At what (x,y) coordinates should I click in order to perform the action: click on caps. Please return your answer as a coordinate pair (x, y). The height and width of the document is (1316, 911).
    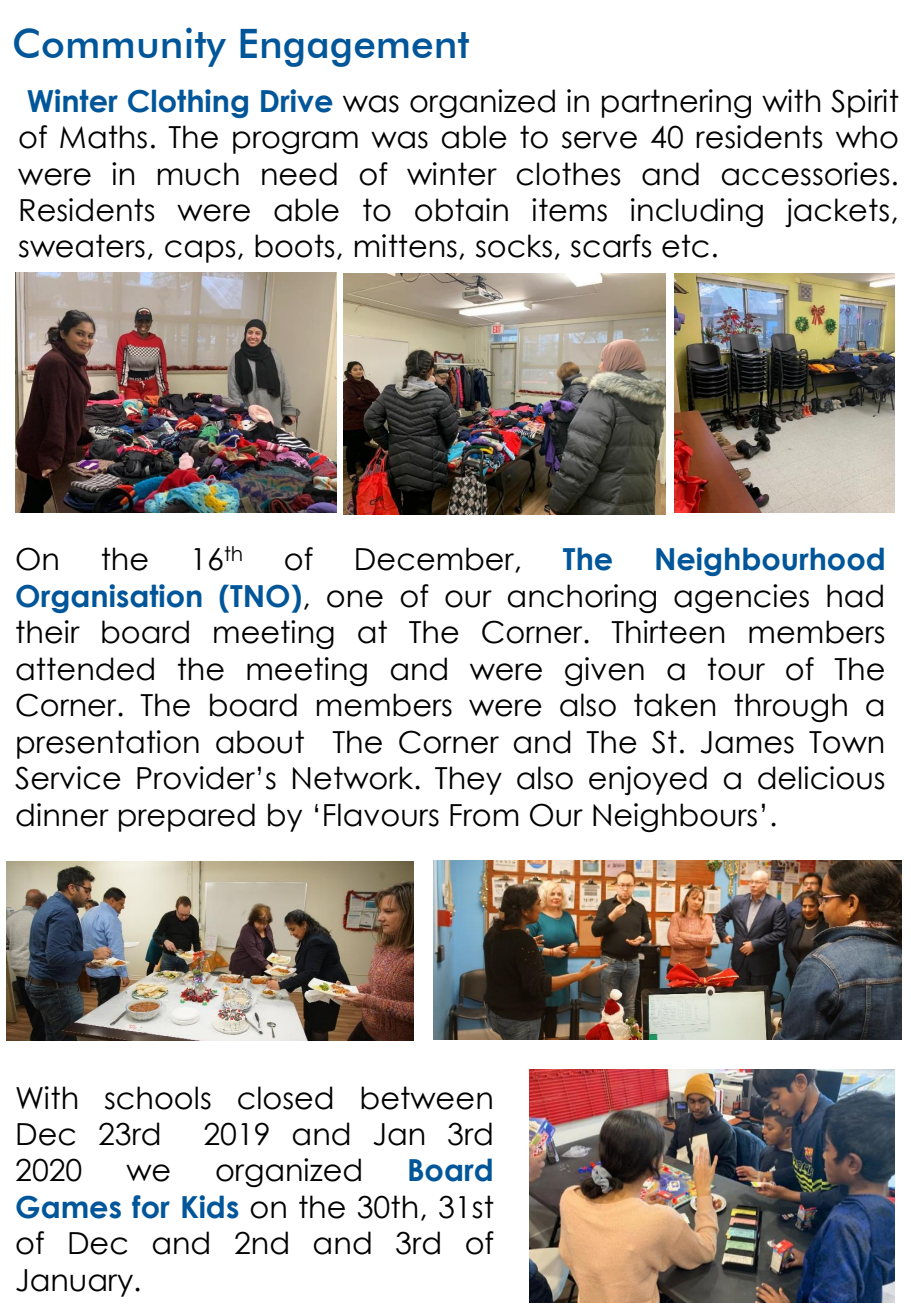
    Looking at the image, I should click on (200, 251).
